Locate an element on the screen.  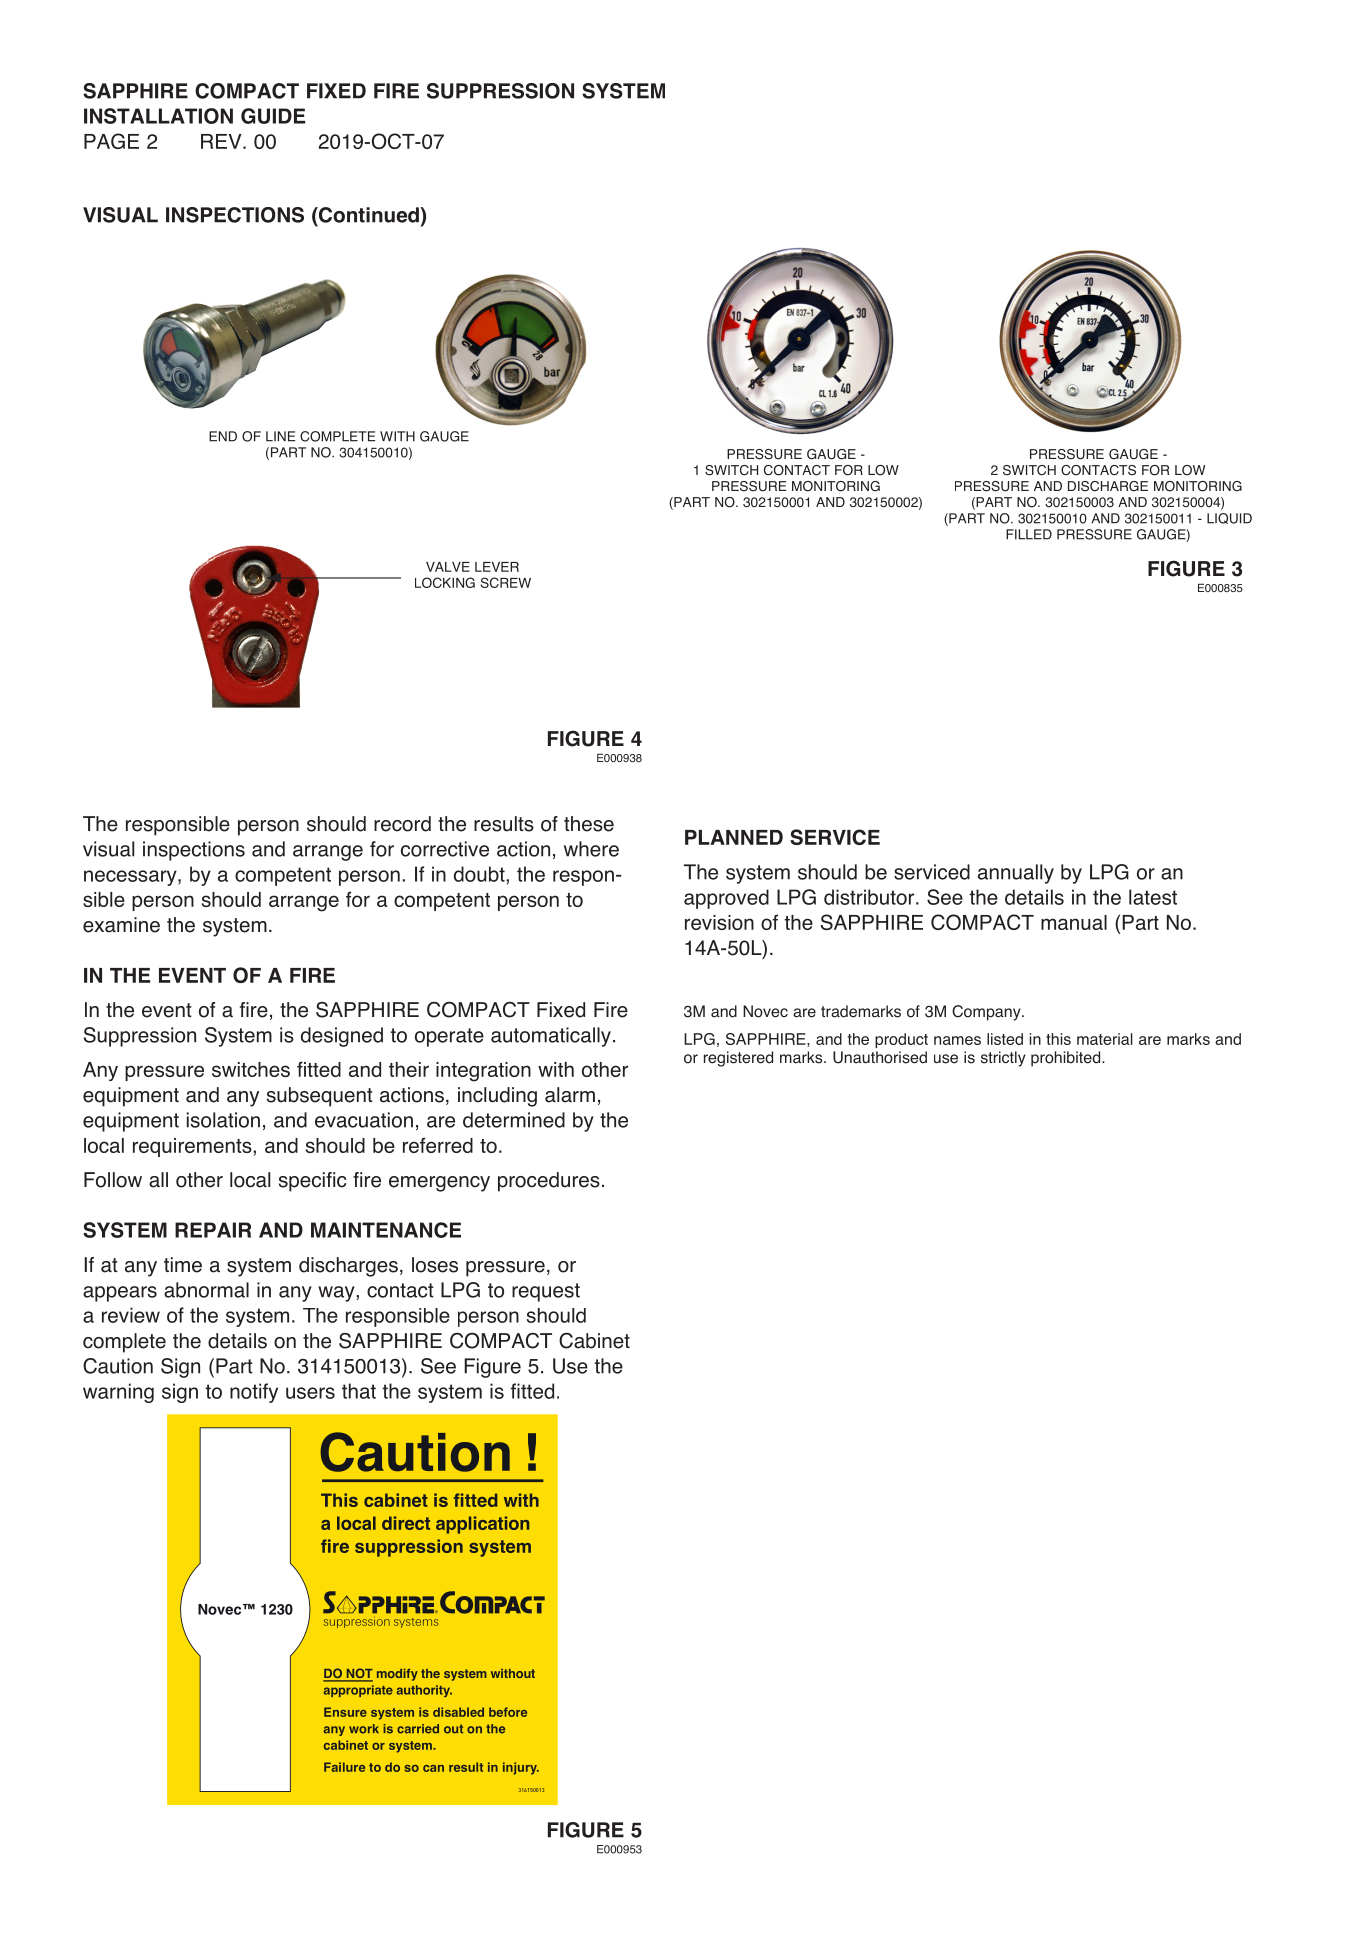
Ensure is located at coordinates (345, 1712).
